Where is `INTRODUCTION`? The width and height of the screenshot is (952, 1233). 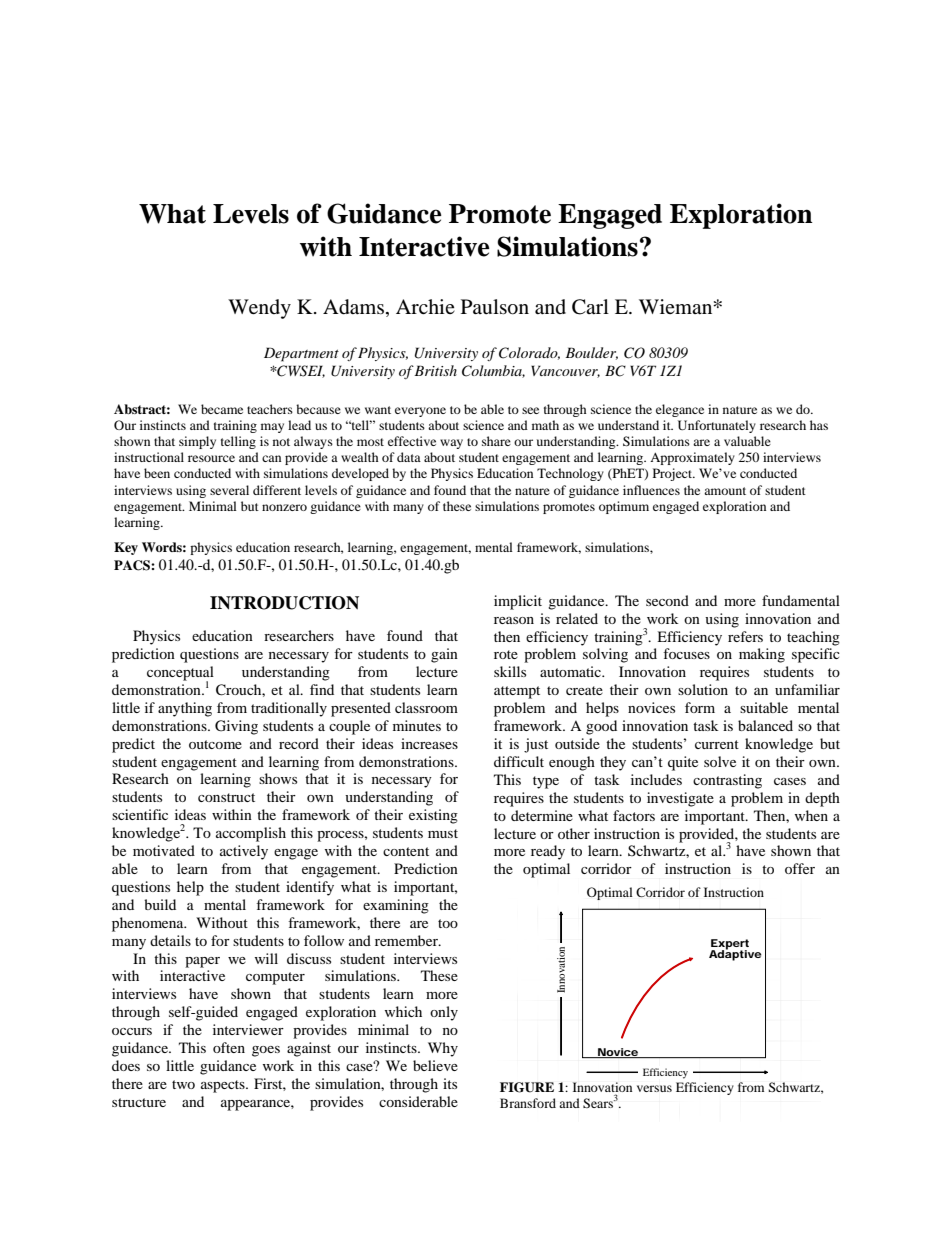
INTRODUCTION is located at coordinates (284, 603).
